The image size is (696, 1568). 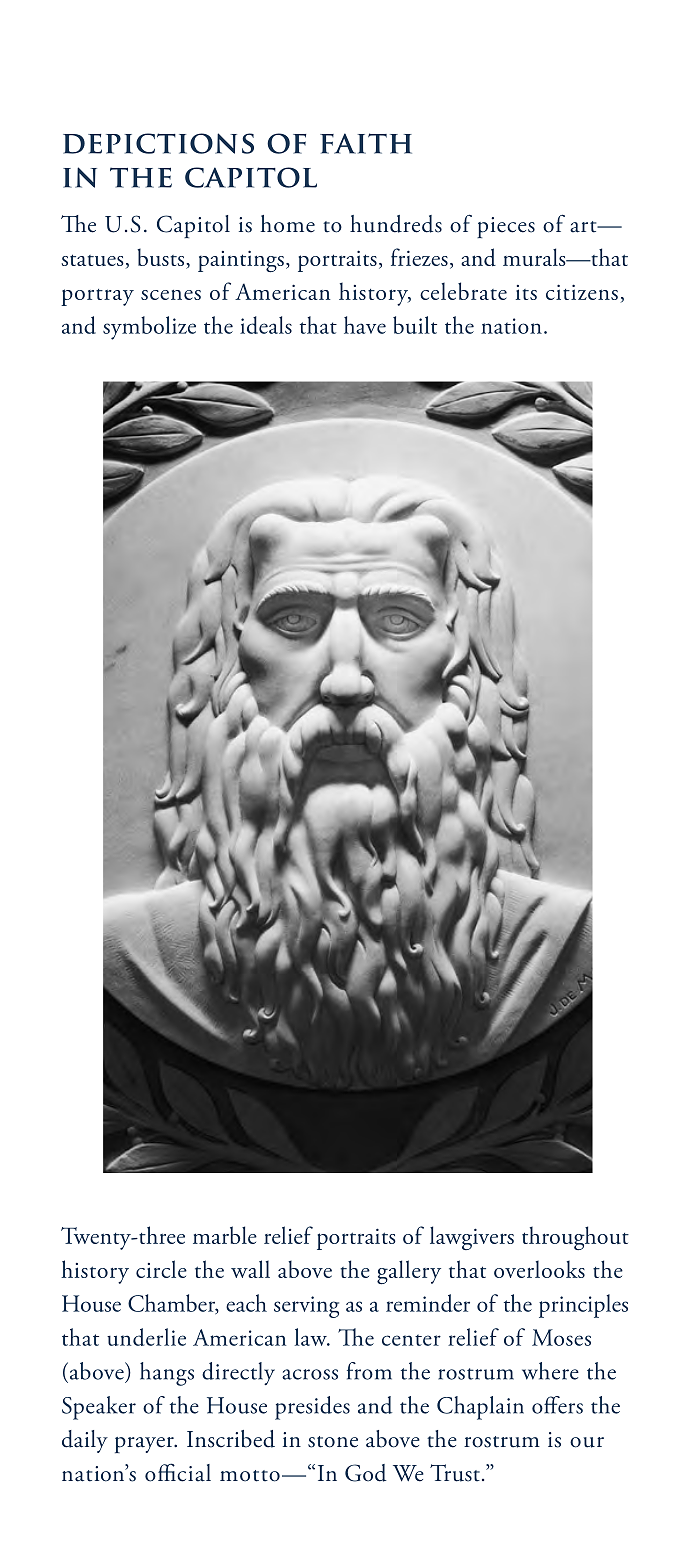 What do you see at coordinates (472, 1238) in the screenshot?
I see `lawgivers` at bounding box center [472, 1238].
